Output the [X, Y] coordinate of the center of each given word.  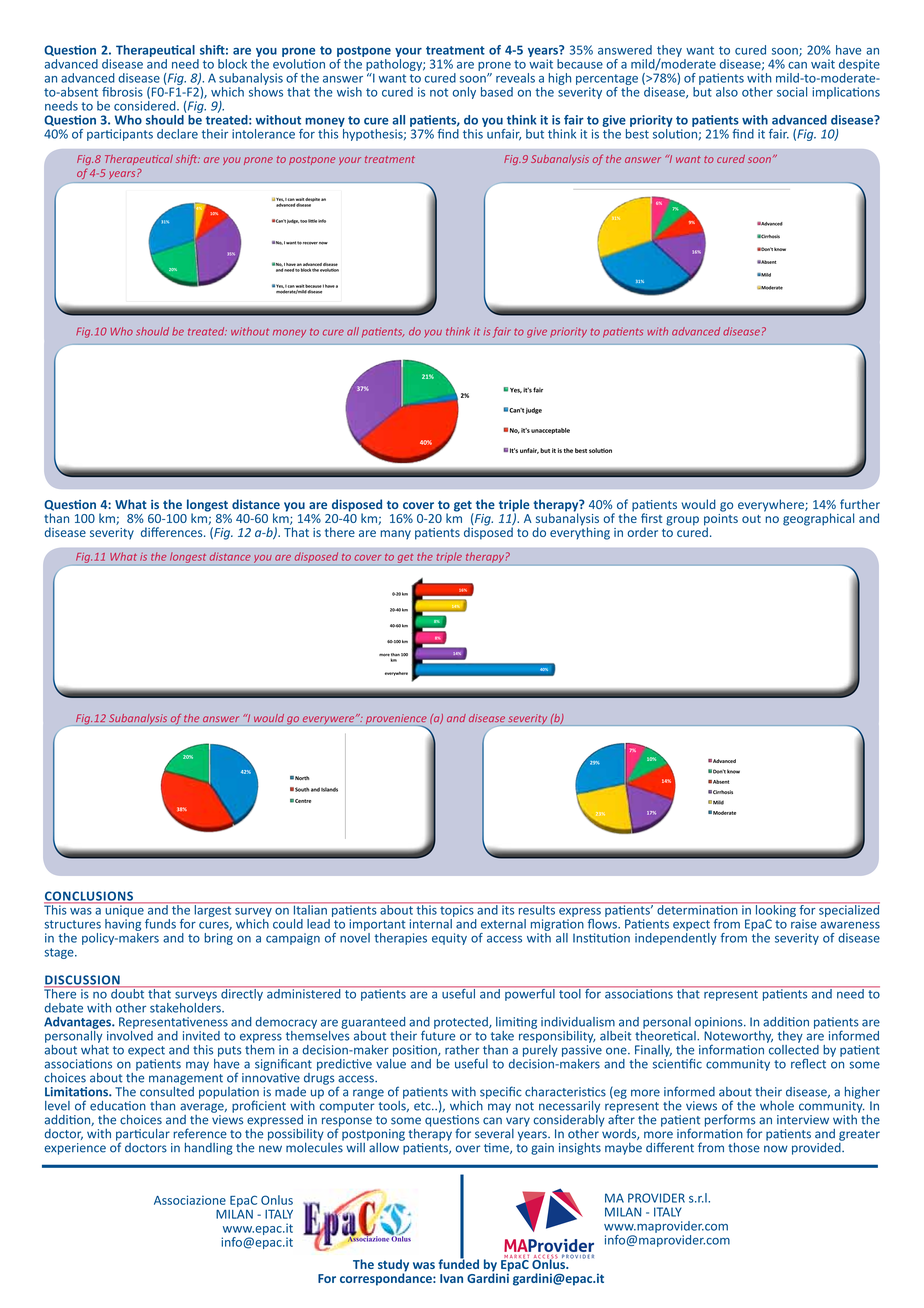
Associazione [190, 1200]
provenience [396, 720]
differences [173, 532]
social [792, 92]
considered [146, 104]
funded [458, 1263]
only [464, 93]
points [721, 519]
